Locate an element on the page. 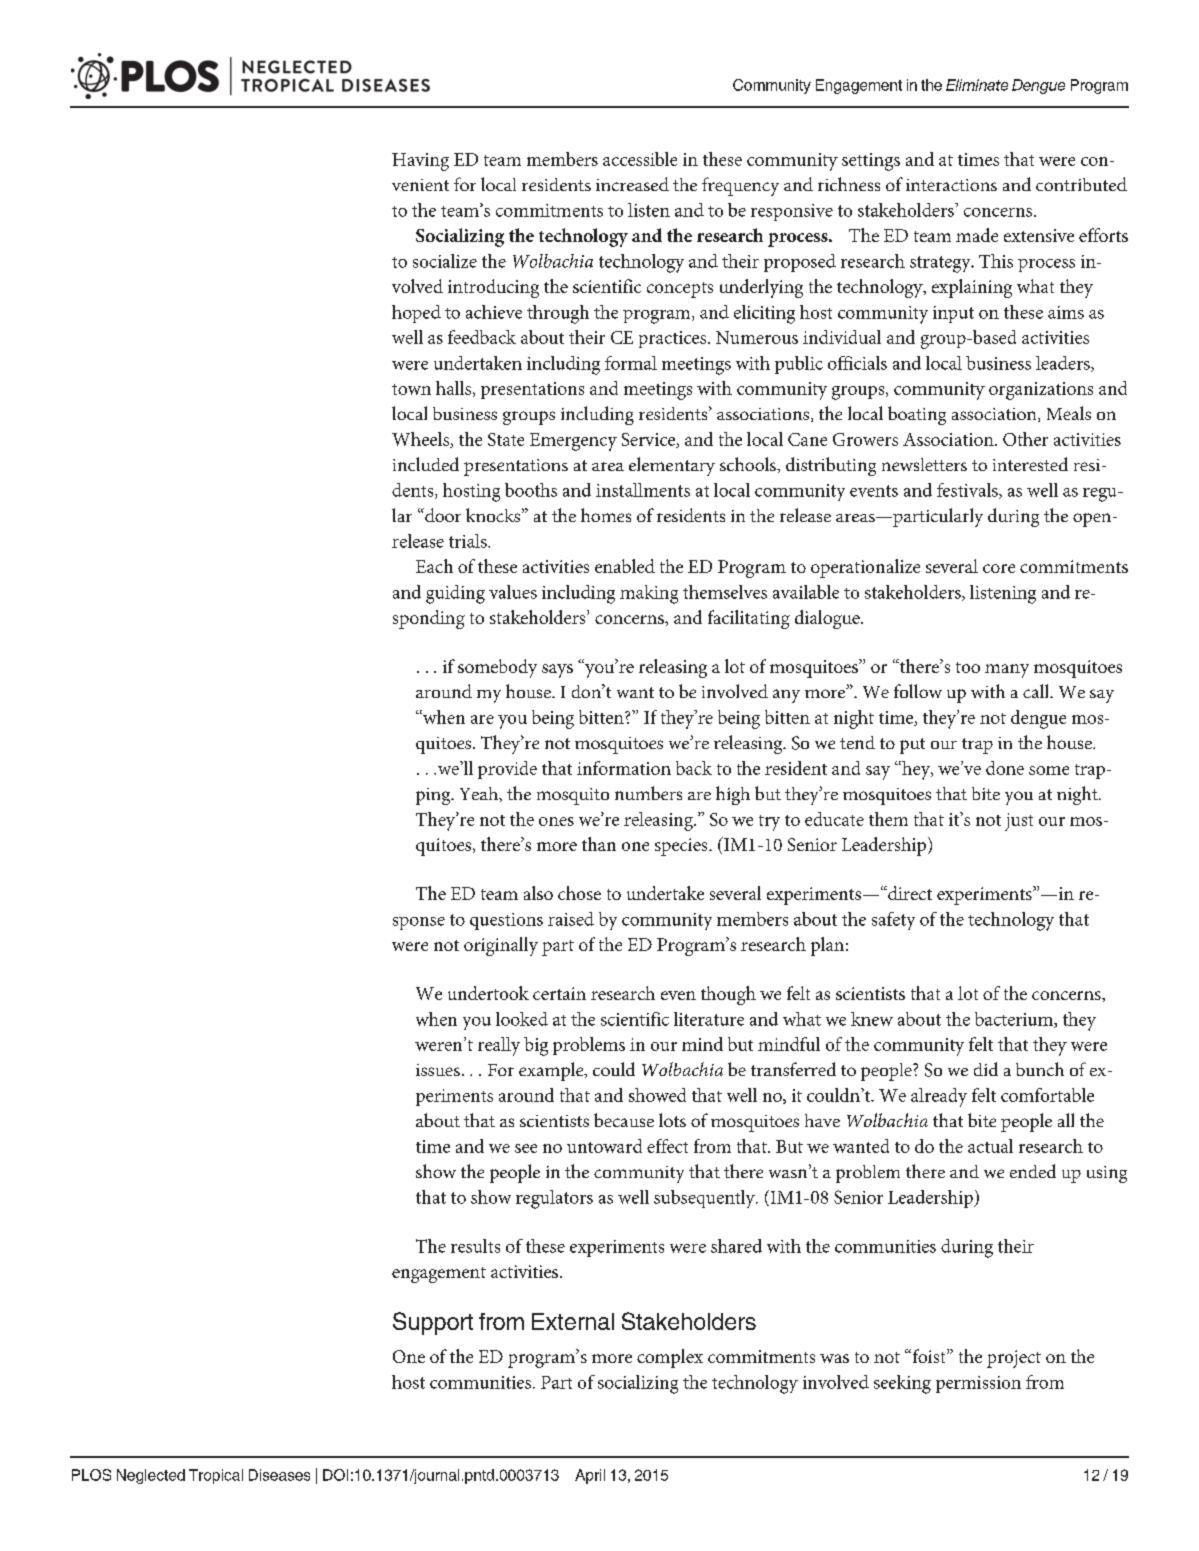  permission is located at coordinates (978, 1384).
